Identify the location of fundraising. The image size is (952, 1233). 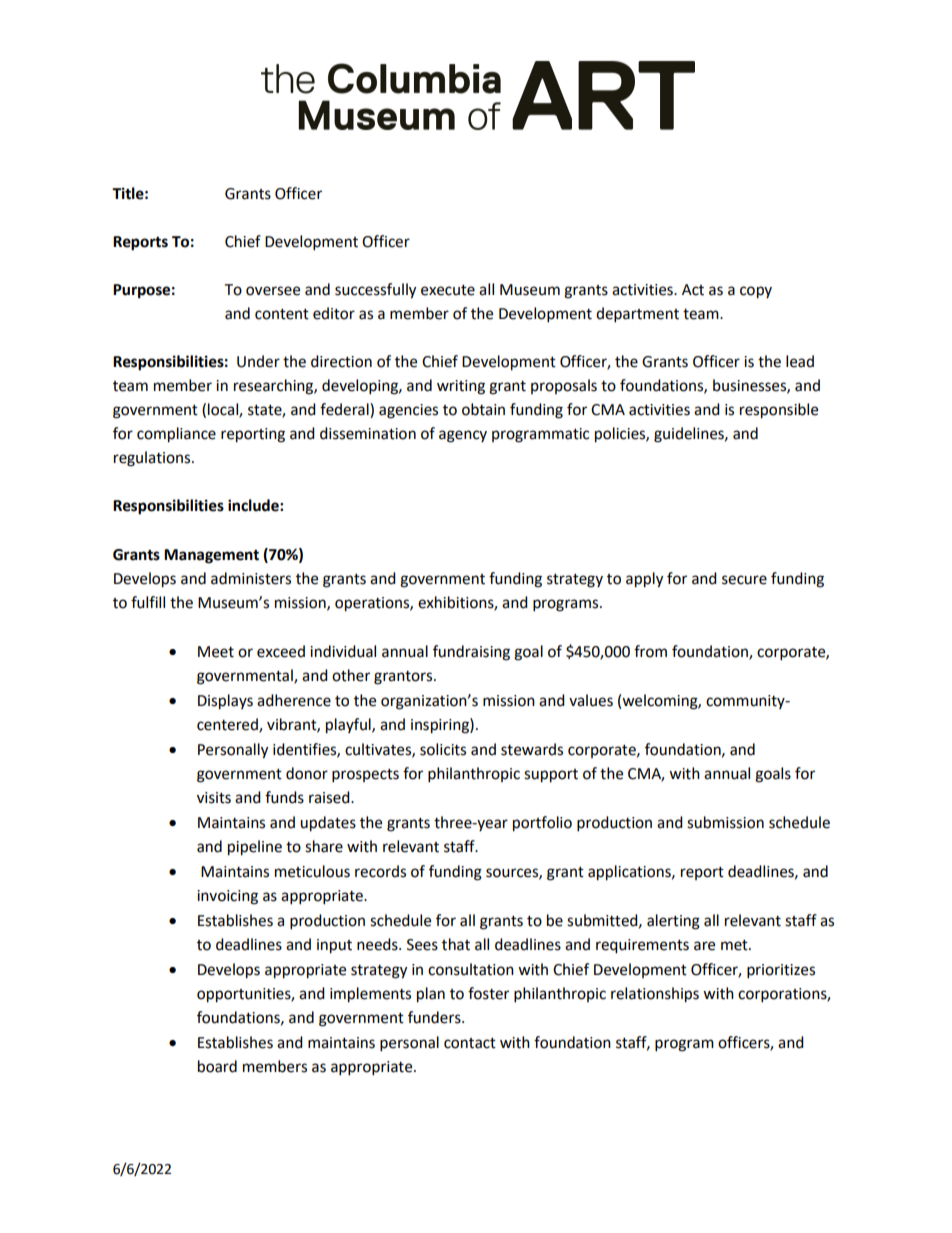
(471, 653).
